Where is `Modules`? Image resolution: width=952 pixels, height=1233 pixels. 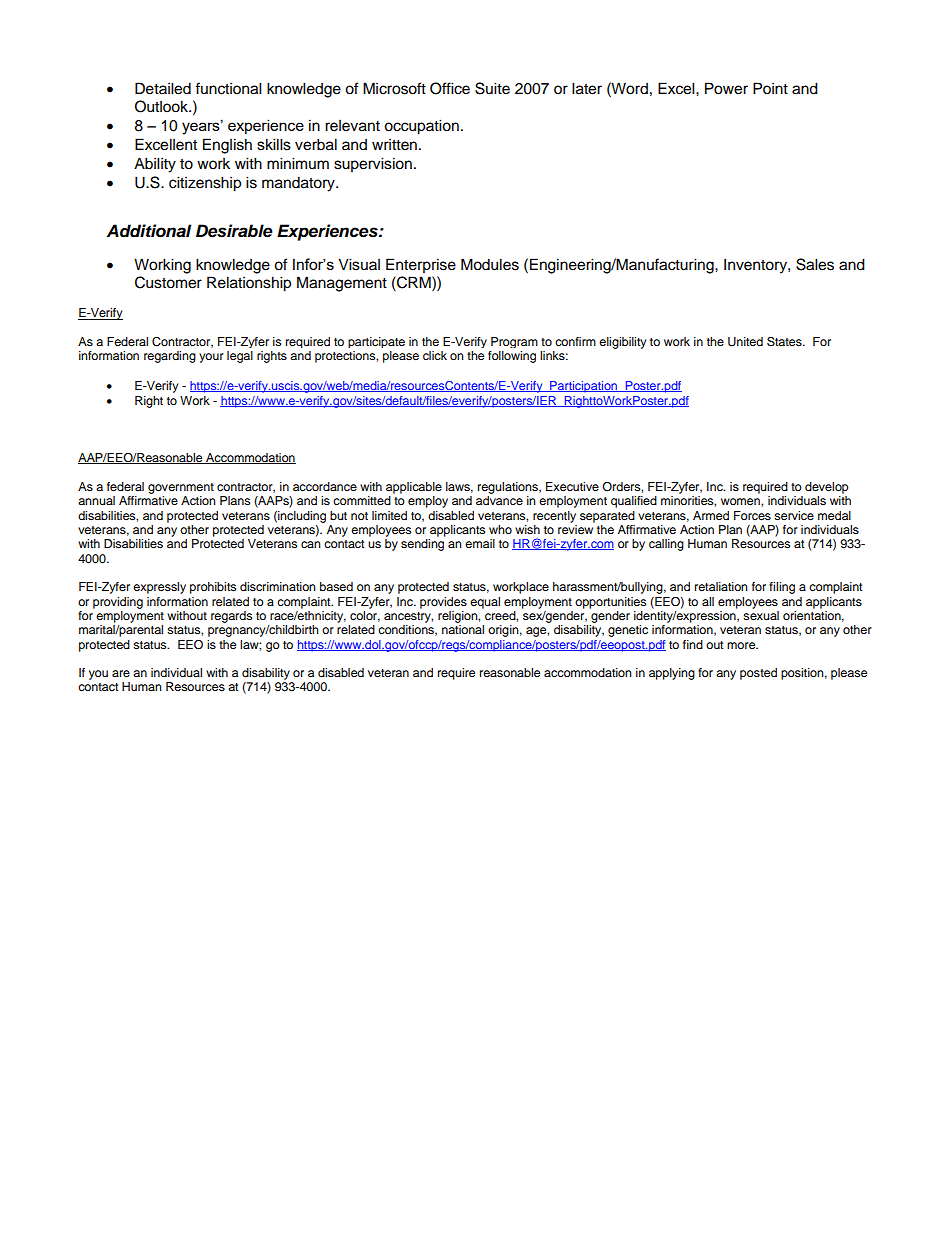 Modules is located at coordinates (490, 264).
